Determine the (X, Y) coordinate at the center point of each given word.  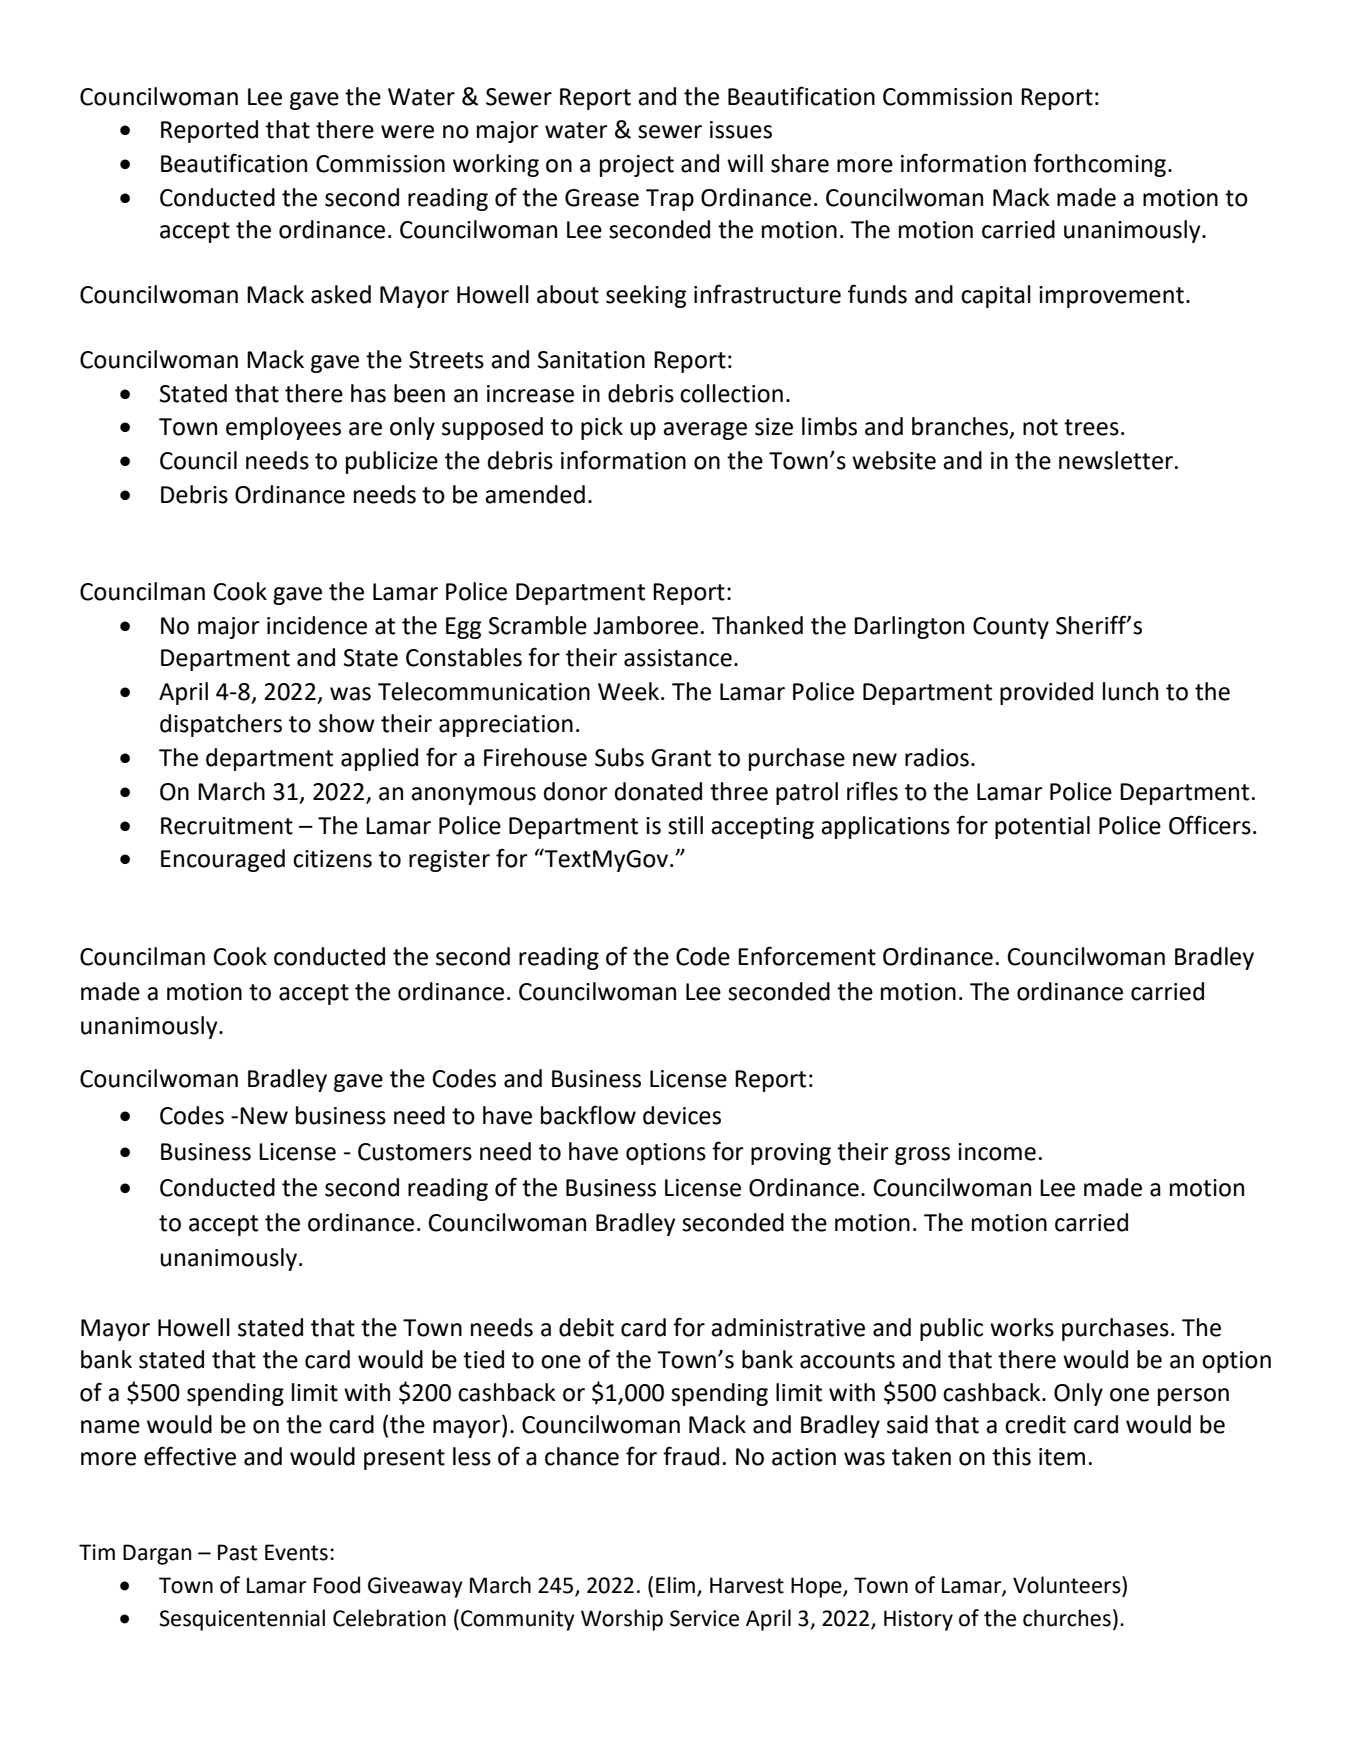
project (637, 166)
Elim (677, 1586)
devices (682, 1115)
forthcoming (1099, 165)
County (1011, 628)
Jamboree (645, 625)
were (407, 132)
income (997, 1152)
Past (237, 1552)
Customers (415, 1152)
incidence (317, 625)
